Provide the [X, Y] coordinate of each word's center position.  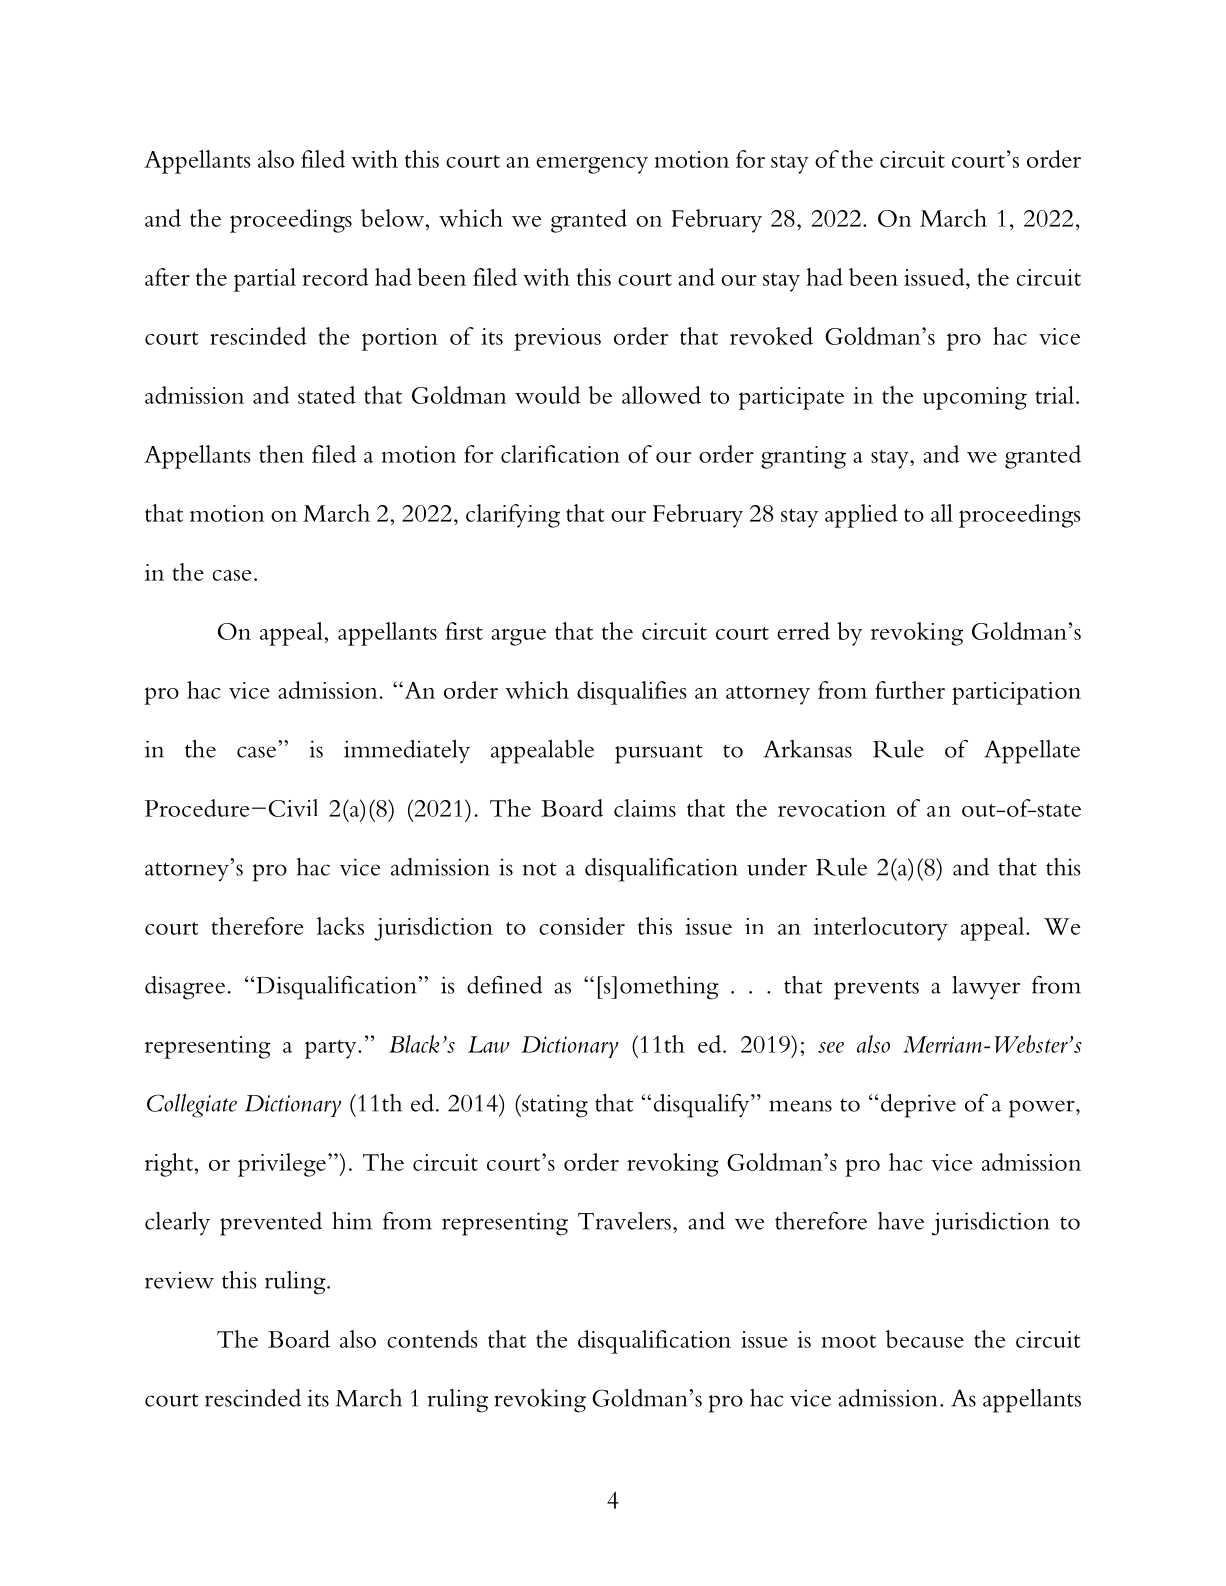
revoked [771, 336]
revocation [832, 808]
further [910, 690]
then [281, 454]
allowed [661, 395]
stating [554, 1106]
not [540, 869]
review [179, 1280]
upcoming [975, 398]
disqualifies [632, 693]
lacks [340, 926]
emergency [592, 165]
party [332, 1049]
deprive [918, 1106]
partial [265, 280]
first [464, 631]
